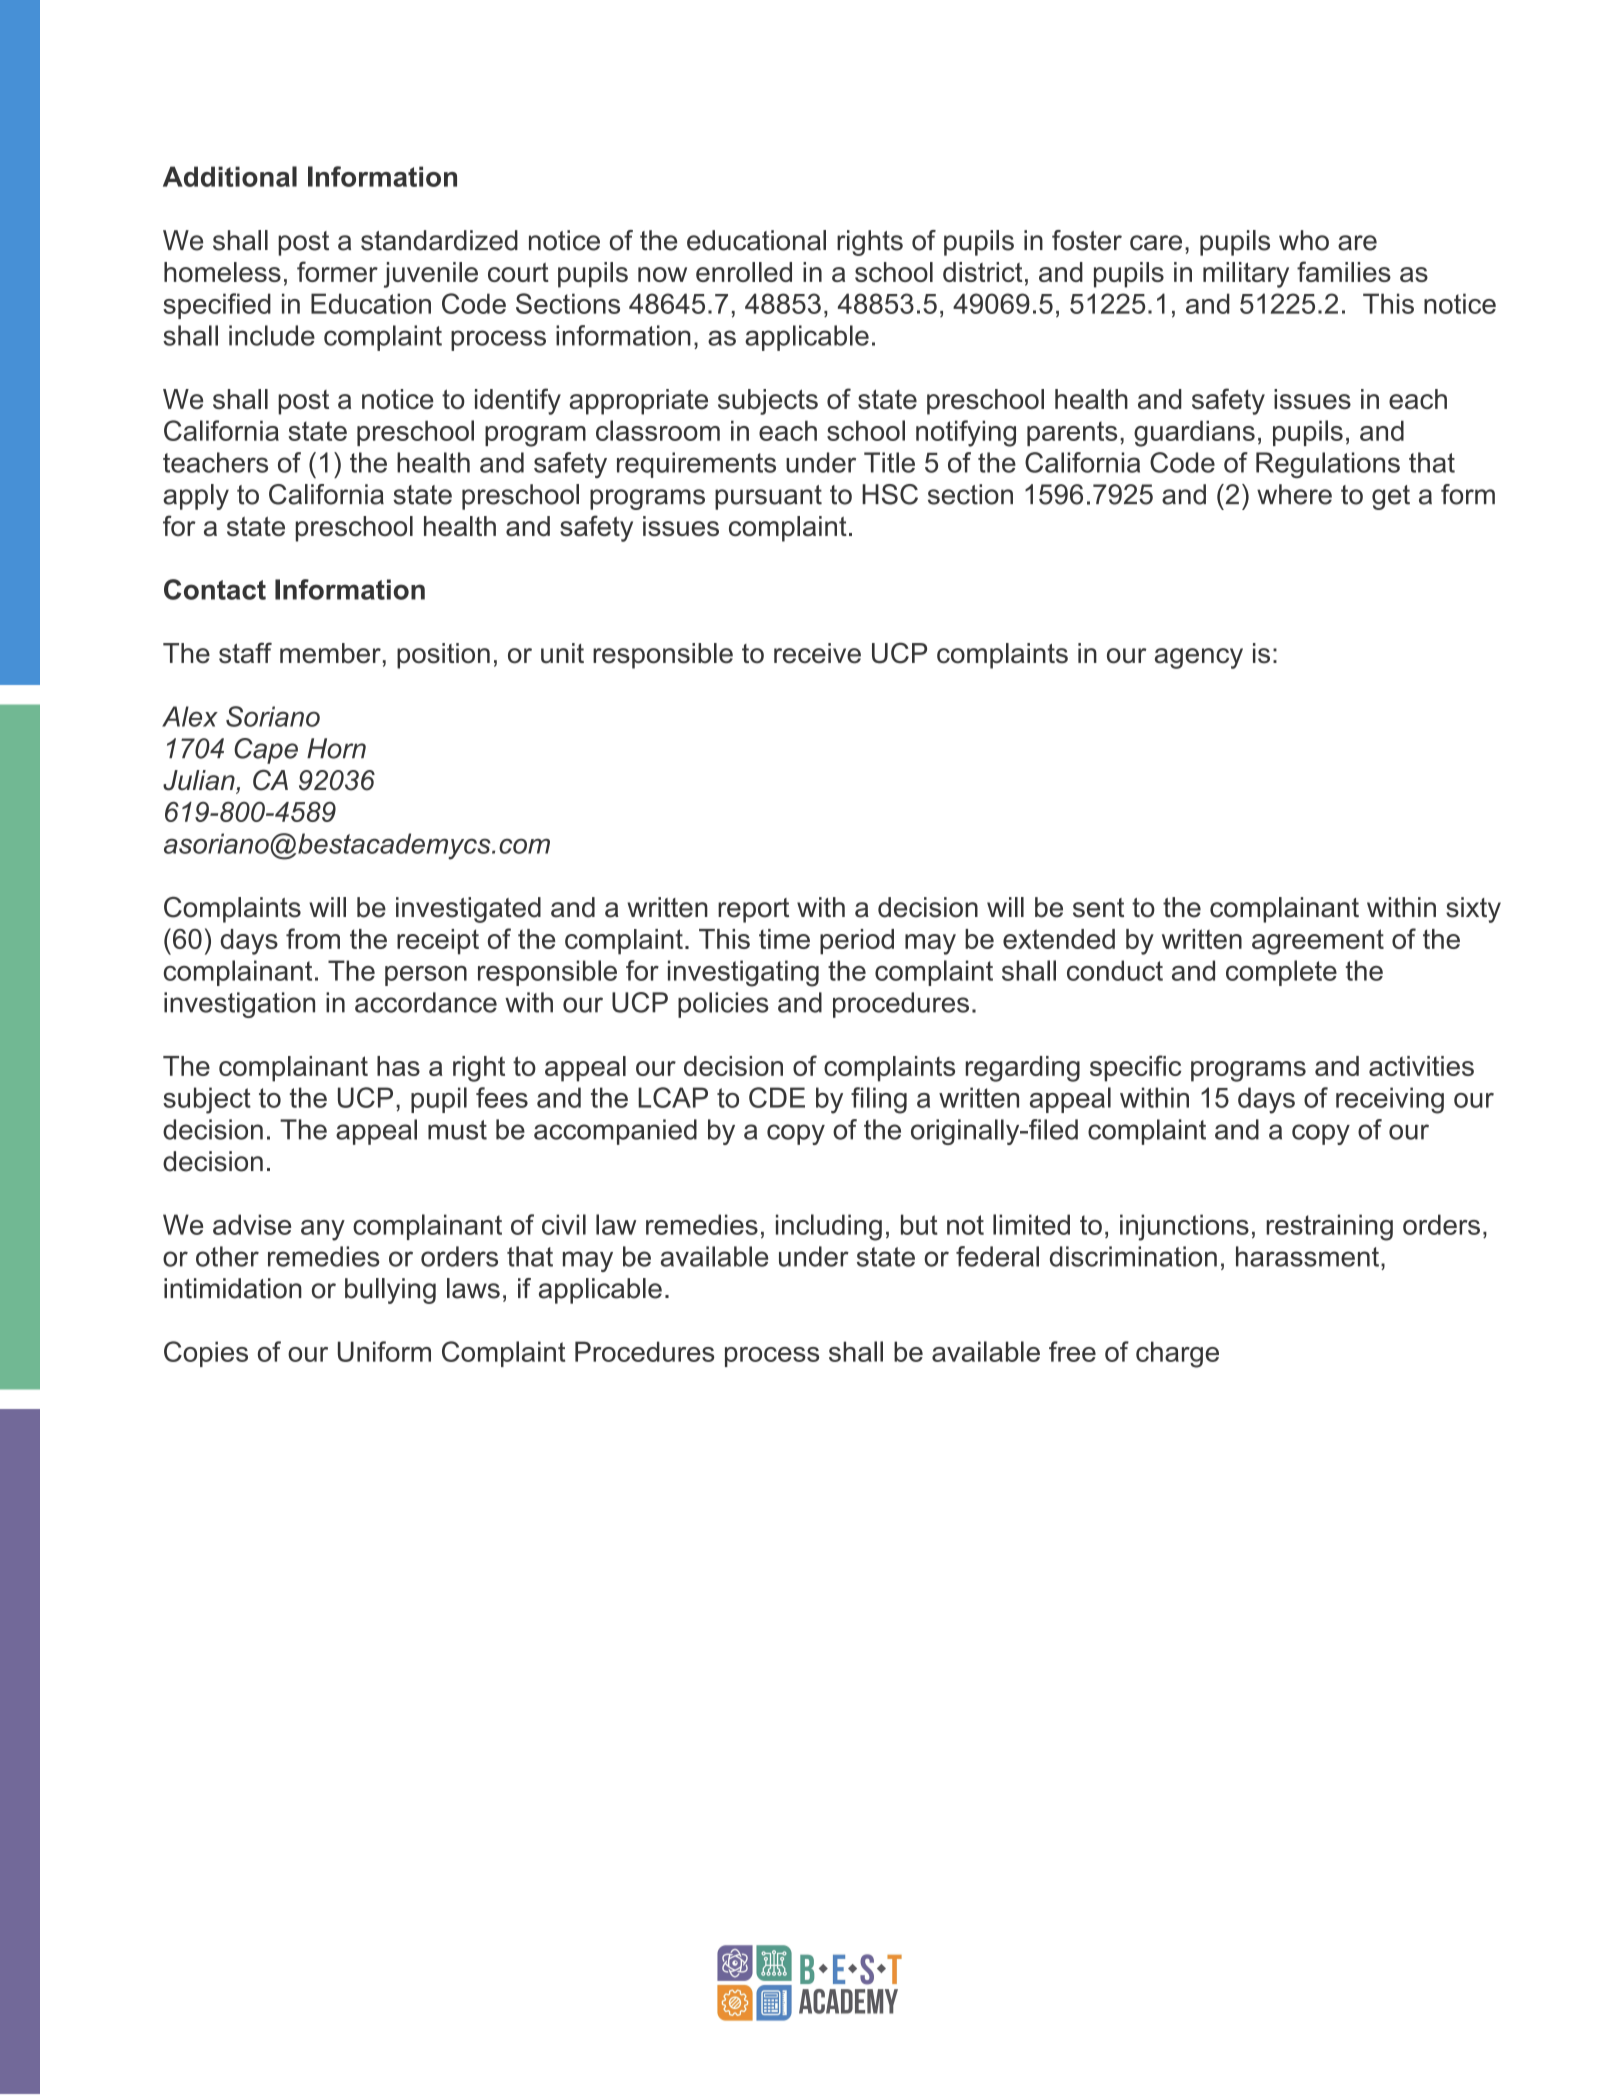  I want to click on enrolled, so click(744, 272).
